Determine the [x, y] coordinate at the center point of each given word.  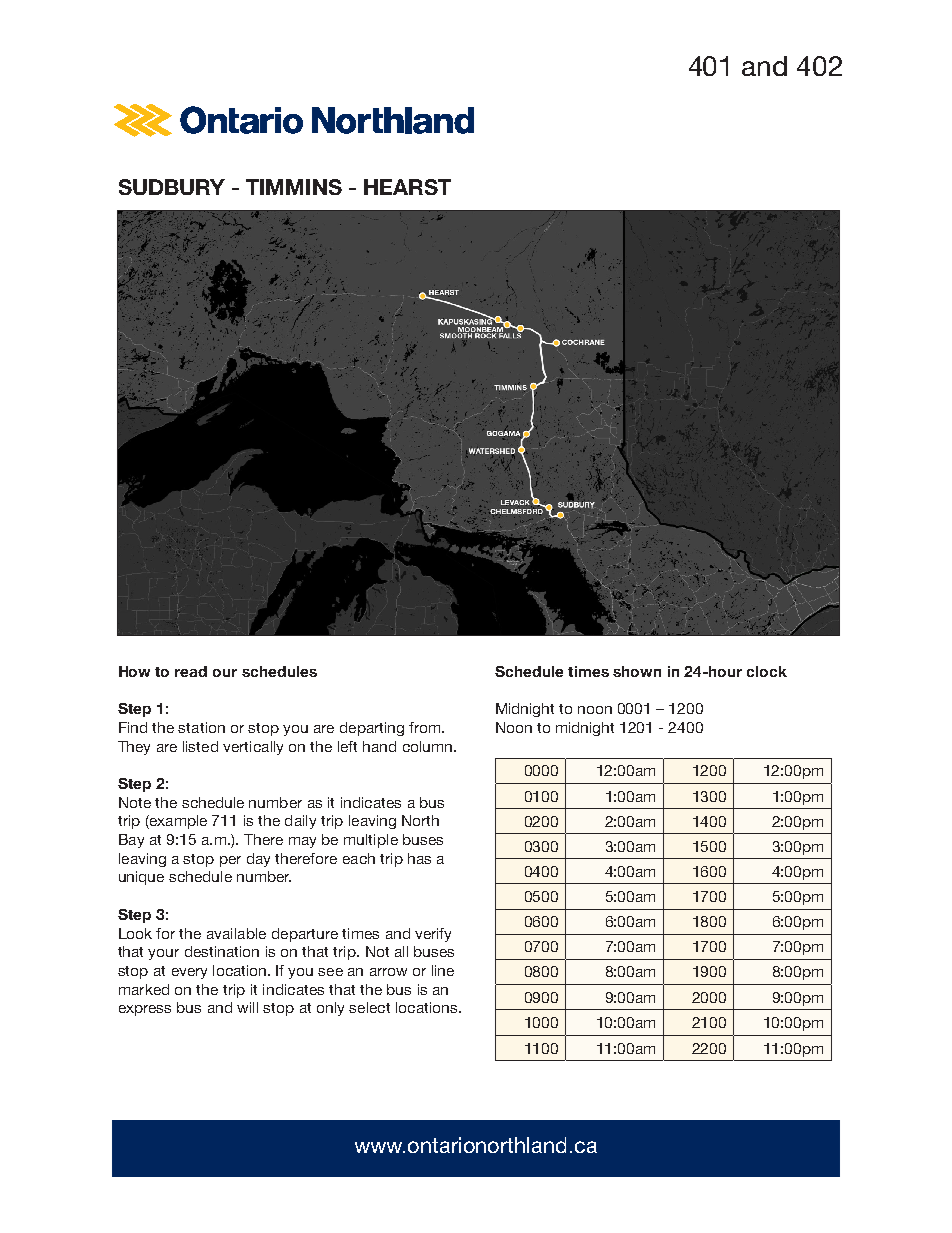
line [443, 970]
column [427, 746]
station [201, 727]
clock [767, 671]
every [189, 973]
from [426, 727]
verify [433, 935]
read [191, 671]
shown [637, 671]
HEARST [407, 187]
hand [379, 746]
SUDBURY [172, 187]
